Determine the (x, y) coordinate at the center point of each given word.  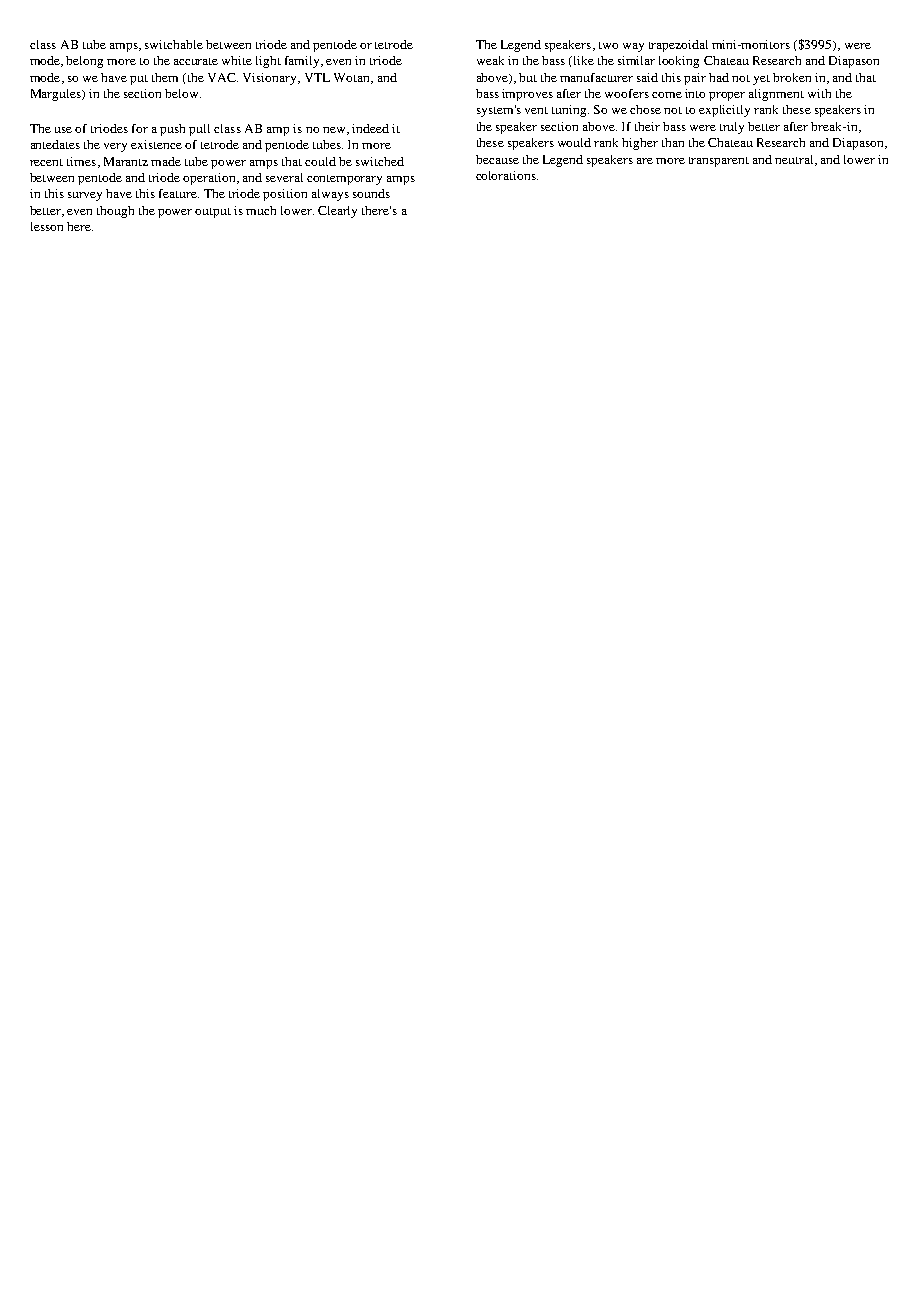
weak (490, 60)
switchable (174, 44)
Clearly (337, 212)
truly (732, 128)
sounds (371, 193)
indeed (370, 128)
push (172, 130)
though (115, 212)
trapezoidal (678, 46)
